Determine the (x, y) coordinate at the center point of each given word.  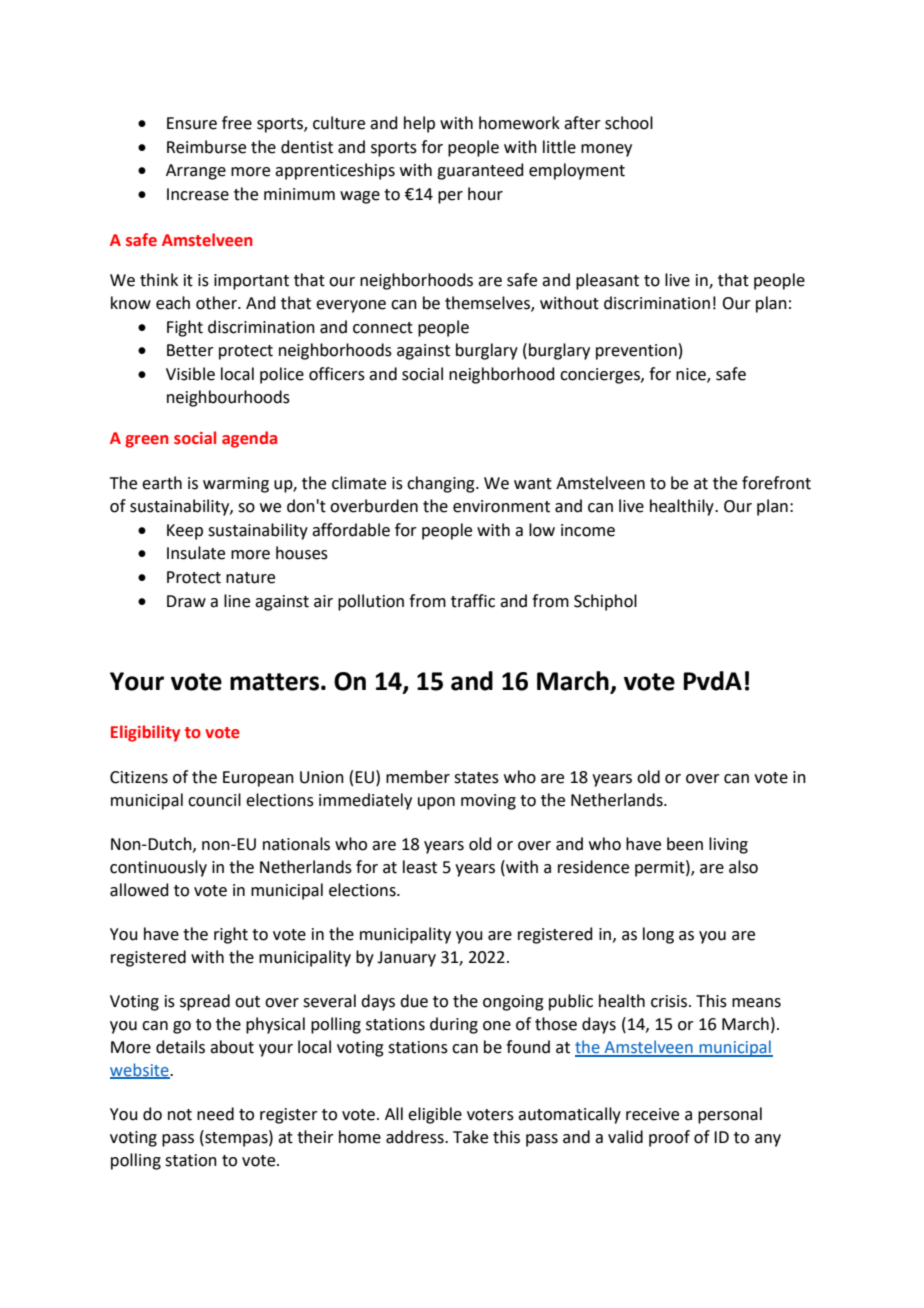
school (629, 123)
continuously (158, 868)
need (215, 1114)
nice (692, 375)
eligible (435, 1115)
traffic (473, 601)
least (420, 867)
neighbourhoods (228, 398)
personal (730, 1115)
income (588, 530)
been (685, 844)
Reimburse (206, 147)
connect (383, 328)
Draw (186, 601)
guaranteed (480, 171)
